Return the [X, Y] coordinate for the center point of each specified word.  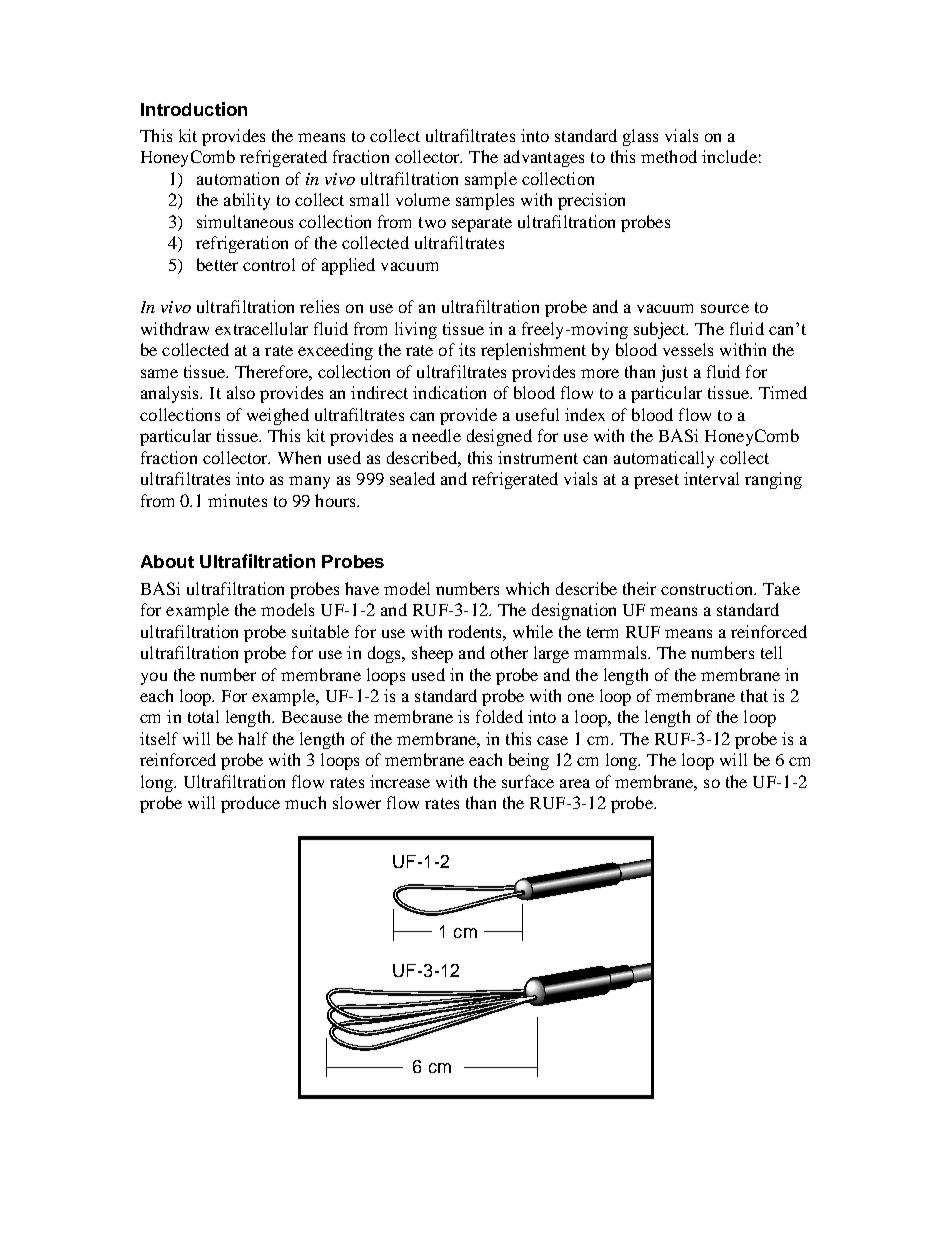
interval [711, 478]
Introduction [194, 109]
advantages [544, 158]
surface [528, 781]
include [729, 156]
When [299, 457]
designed [499, 437]
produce [250, 804]
